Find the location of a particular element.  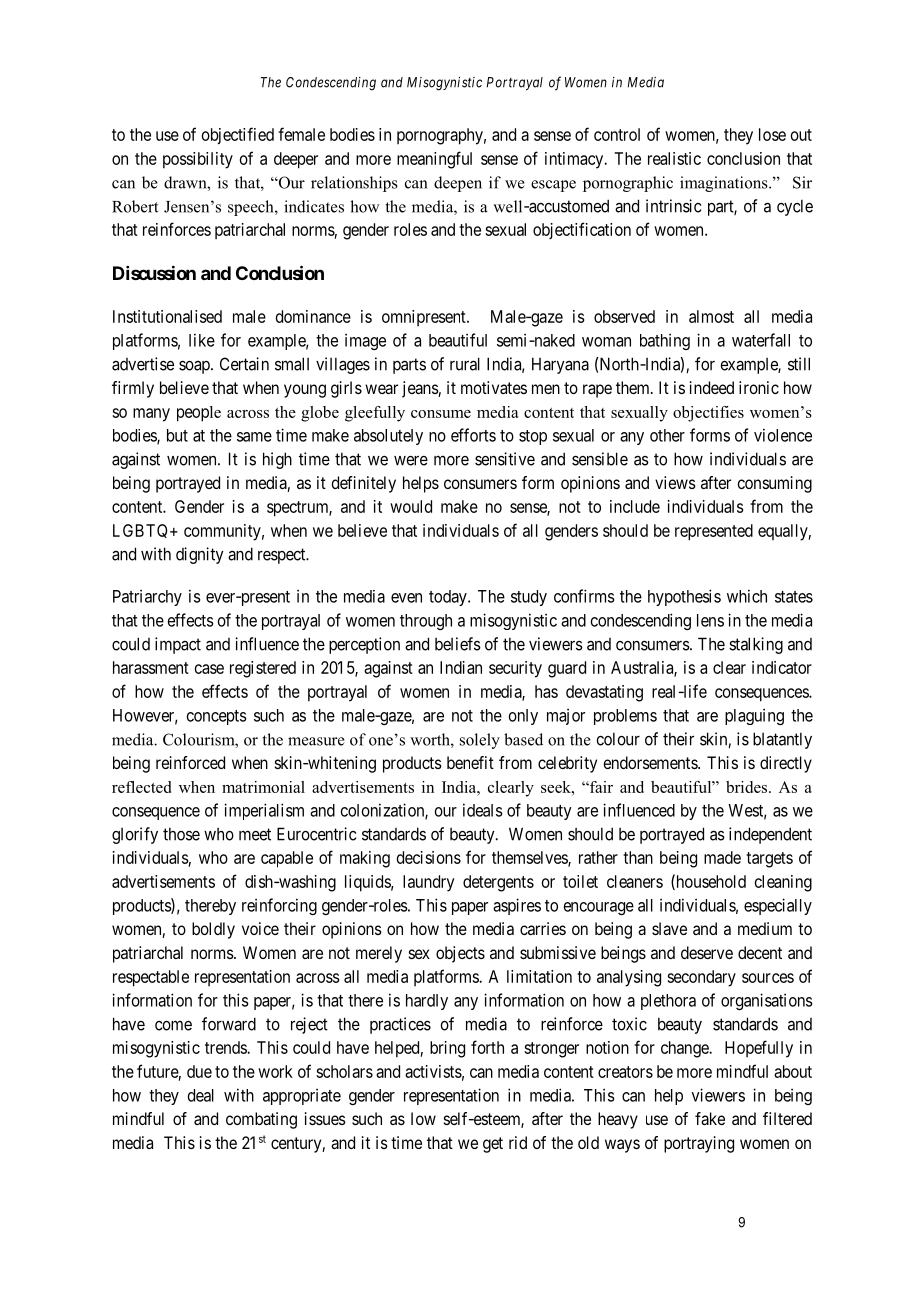

made is located at coordinates (722, 857).
